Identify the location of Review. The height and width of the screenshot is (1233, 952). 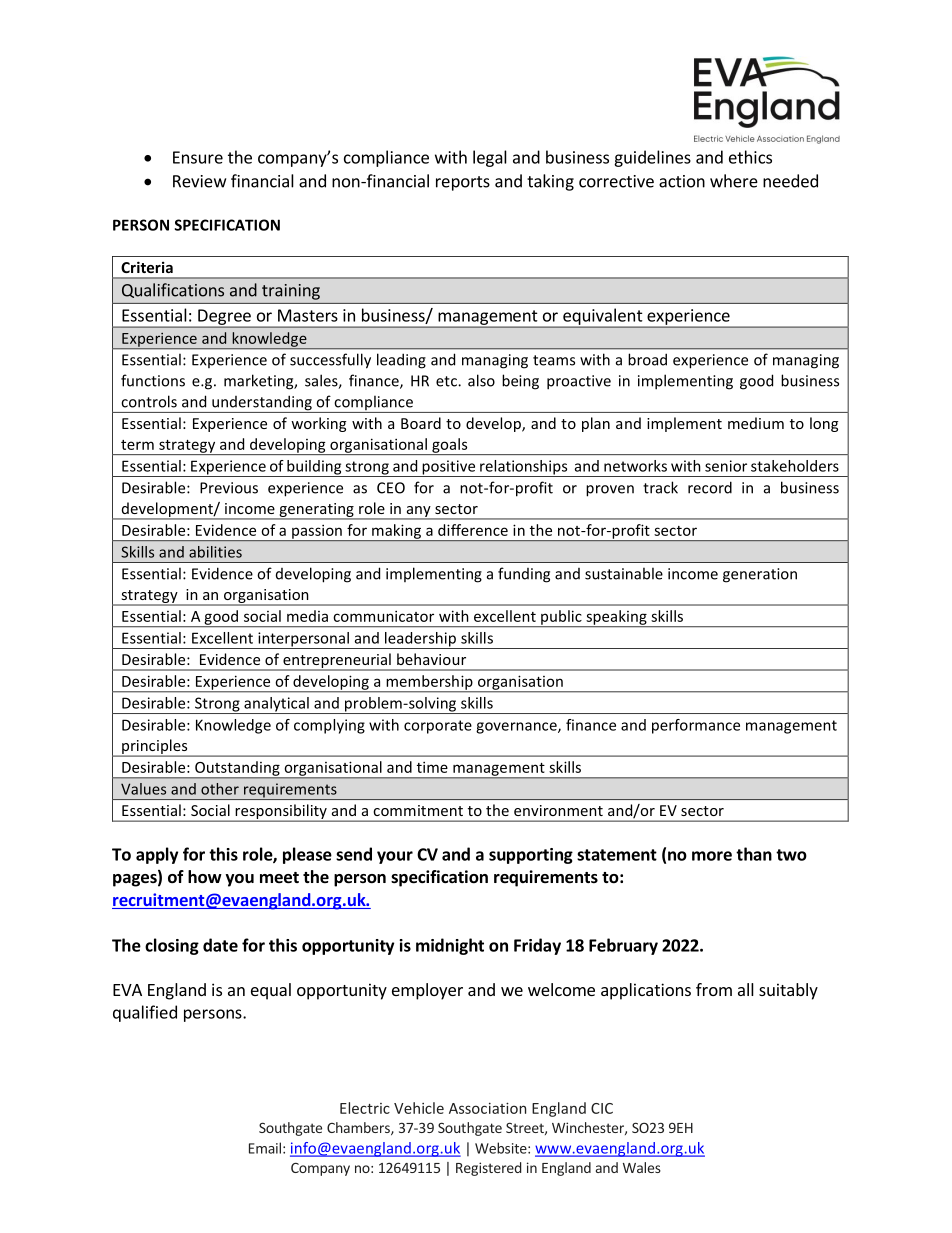
(199, 181).
